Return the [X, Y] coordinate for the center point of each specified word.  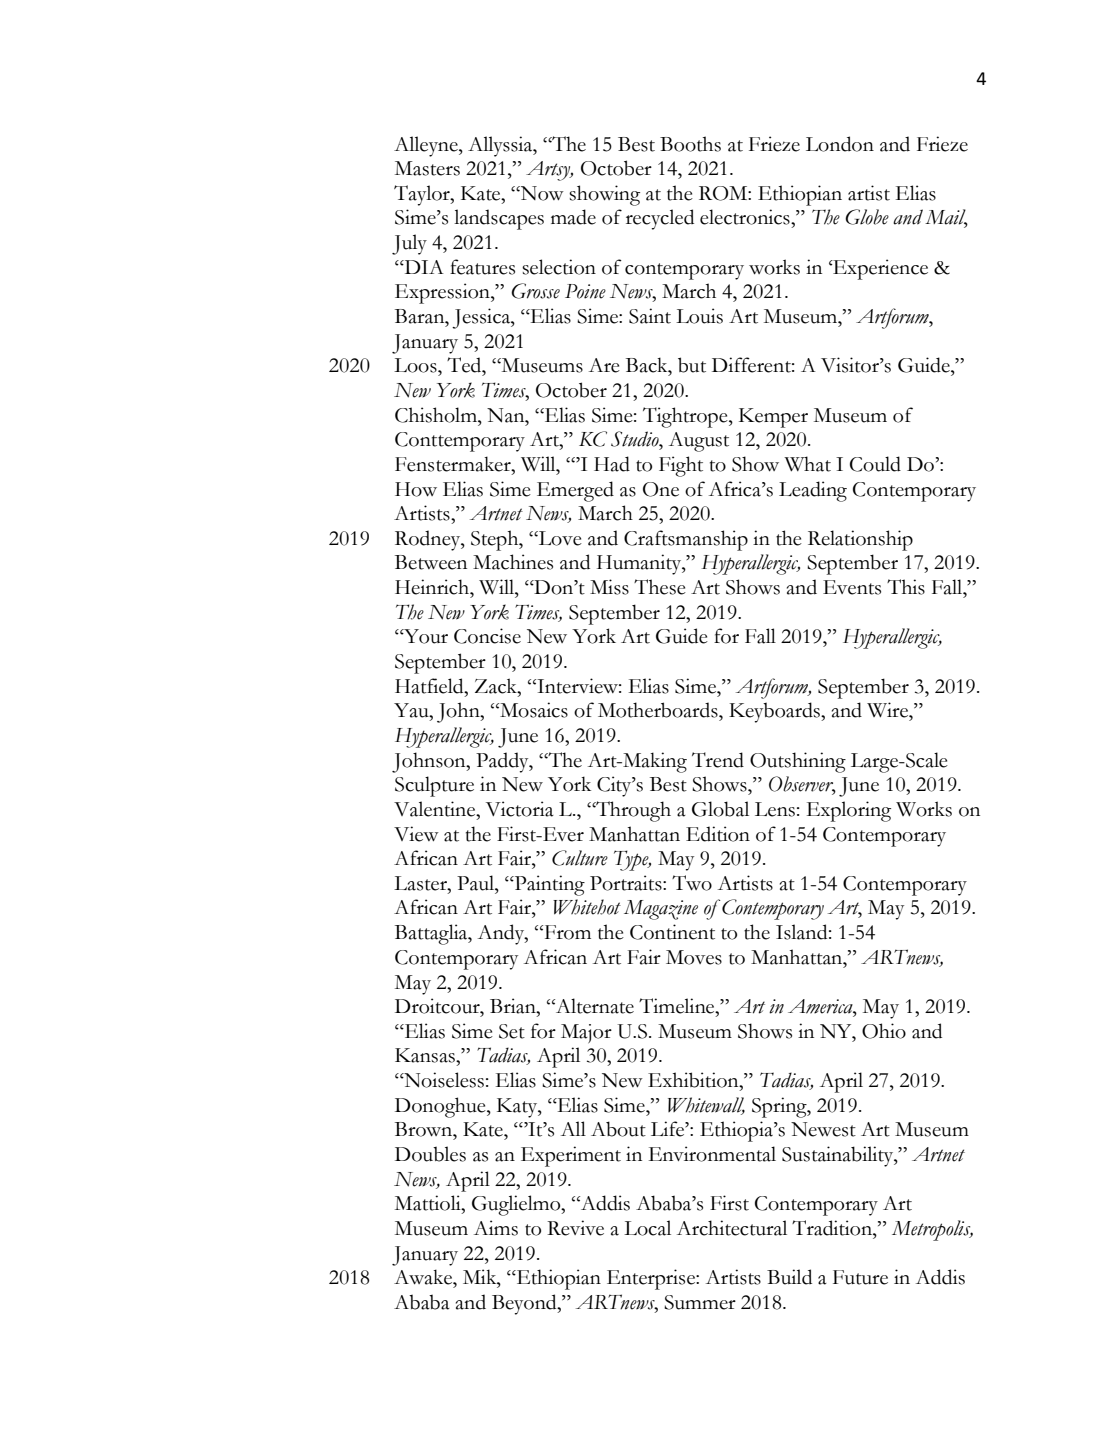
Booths [690, 144]
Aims [496, 1228]
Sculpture [434, 786]
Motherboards [659, 710]
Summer [700, 1302]
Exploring [849, 811]
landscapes [499, 219]
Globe [867, 217]
